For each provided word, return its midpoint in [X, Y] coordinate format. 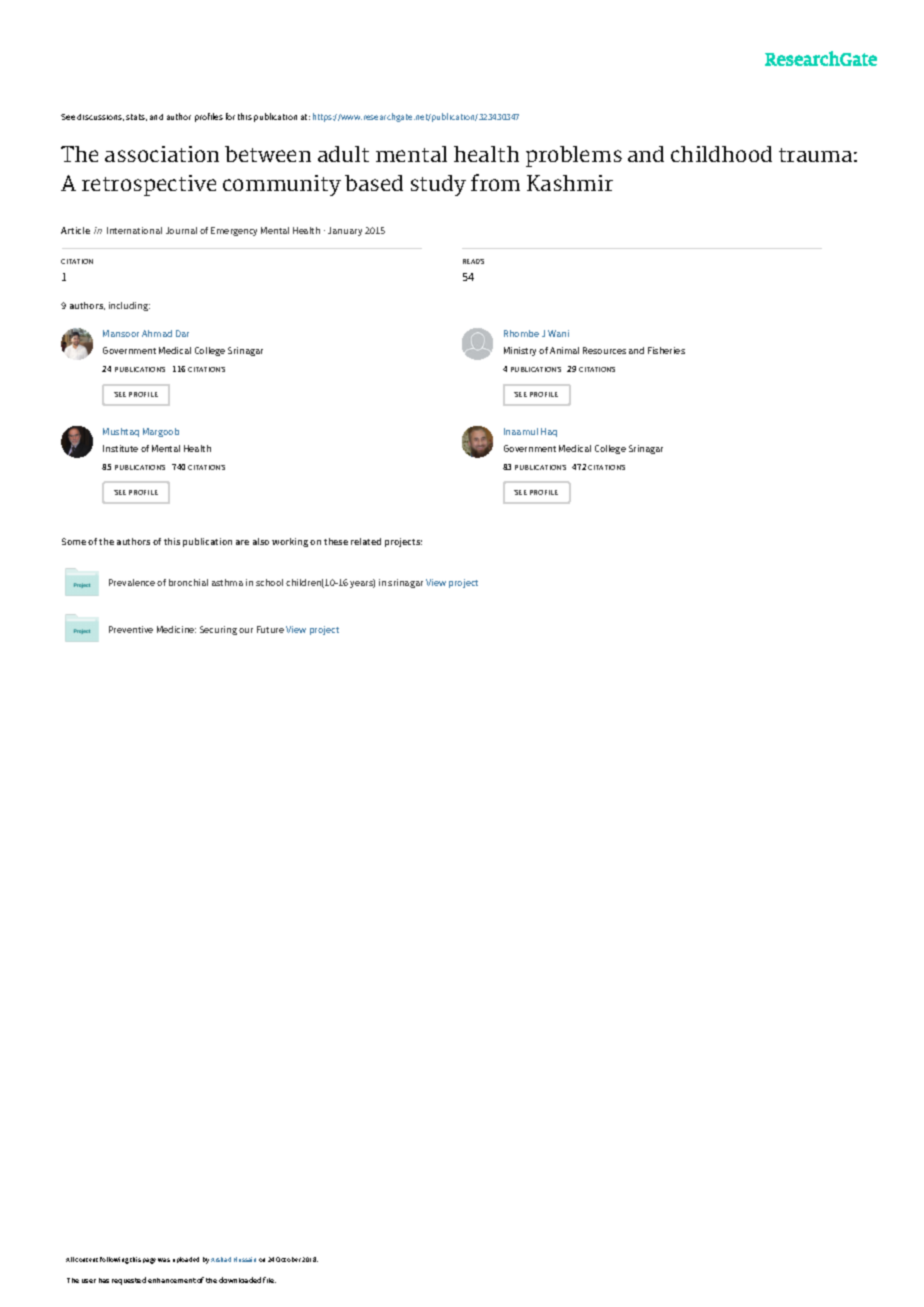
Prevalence [132, 582]
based [374, 183]
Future [270, 629]
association [162, 154]
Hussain [245, 1259]
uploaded [186, 1260]
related [366, 541]
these [336, 541]
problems [574, 156]
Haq [549, 432]
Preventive [131, 629]
